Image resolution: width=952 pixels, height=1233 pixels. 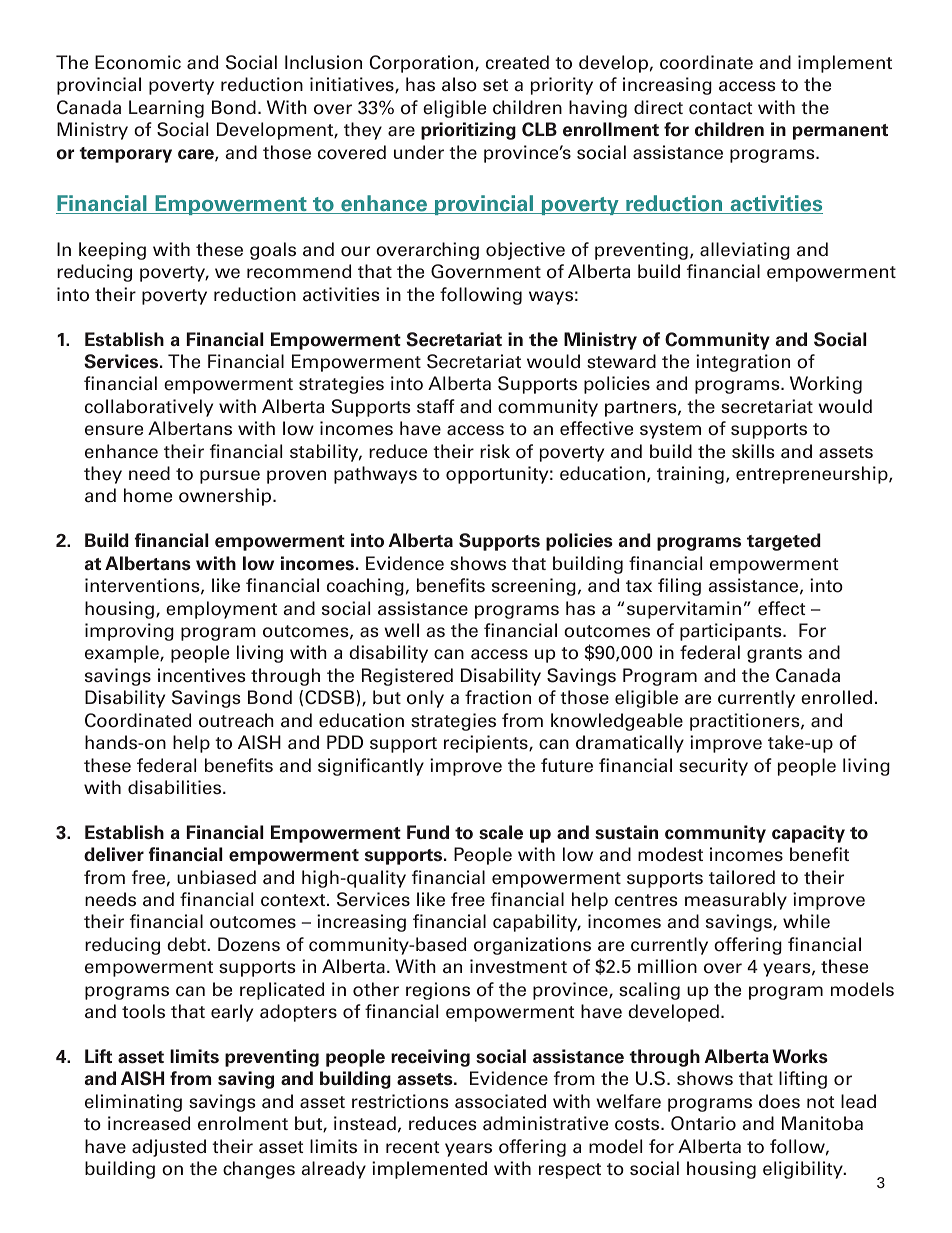 What do you see at coordinates (169, 1148) in the document?
I see `adjusted` at bounding box center [169, 1148].
